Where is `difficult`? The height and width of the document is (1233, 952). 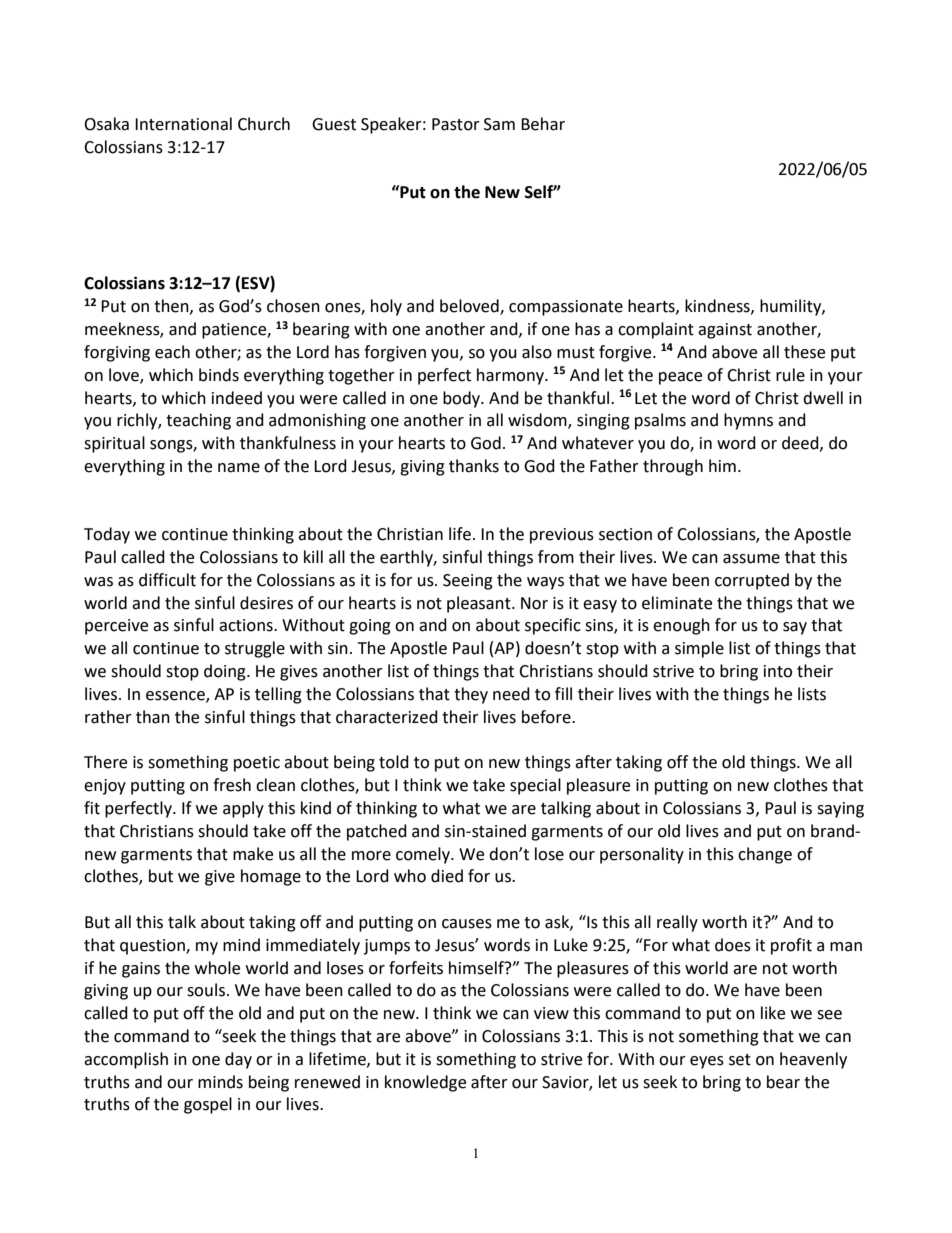 difficult is located at coordinates (167, 580).
